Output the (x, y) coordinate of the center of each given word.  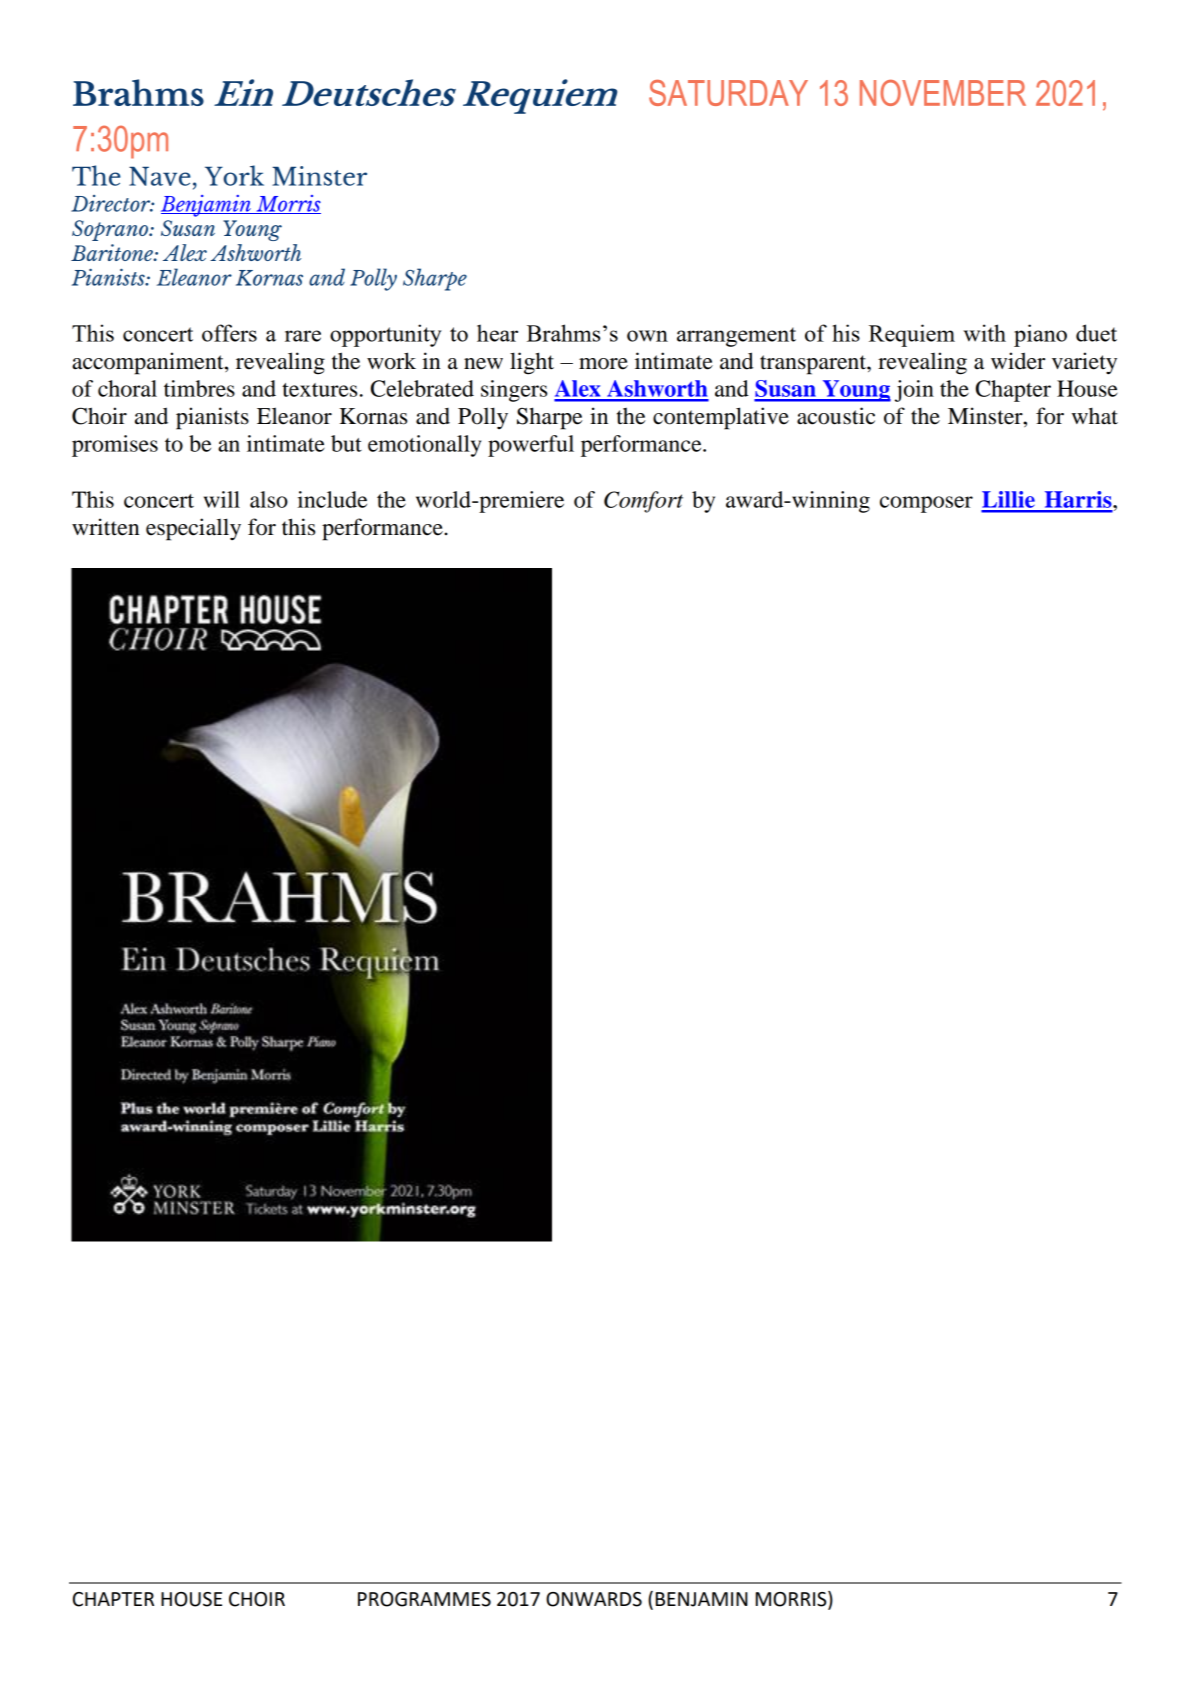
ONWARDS (594, 1599)
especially (193, 529)
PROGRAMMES (424, 1599)
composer (926, 504)
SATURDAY (728, 93)
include (332, 499)
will (222, 499)
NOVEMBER (943, 93)
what (1095, 416)
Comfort (643, 502)
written (105, 527)
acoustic (836, 416)
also (269, 499)
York (234, 175)
